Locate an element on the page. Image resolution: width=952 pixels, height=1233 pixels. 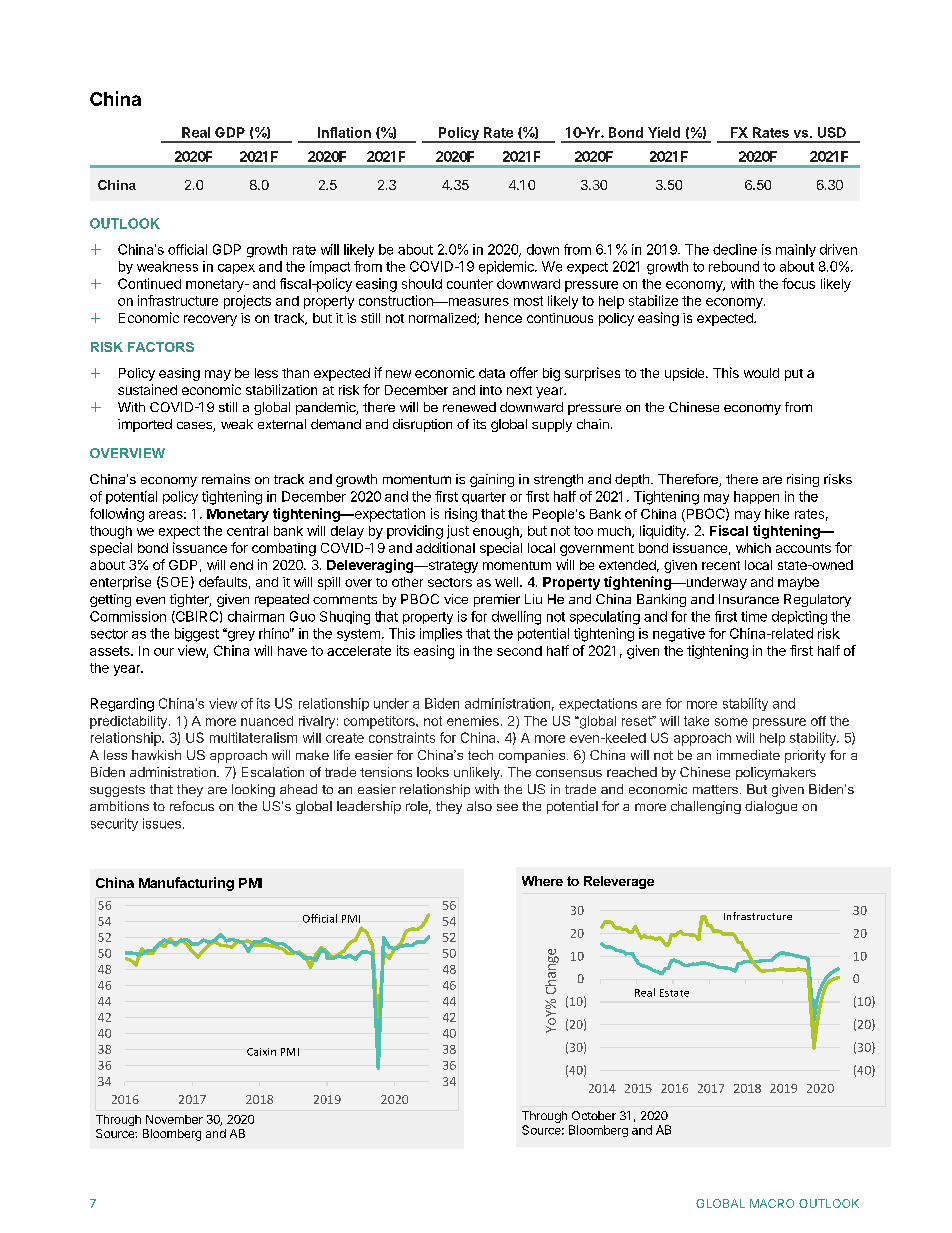
MACRO is located at coordinates (772, 1203).
